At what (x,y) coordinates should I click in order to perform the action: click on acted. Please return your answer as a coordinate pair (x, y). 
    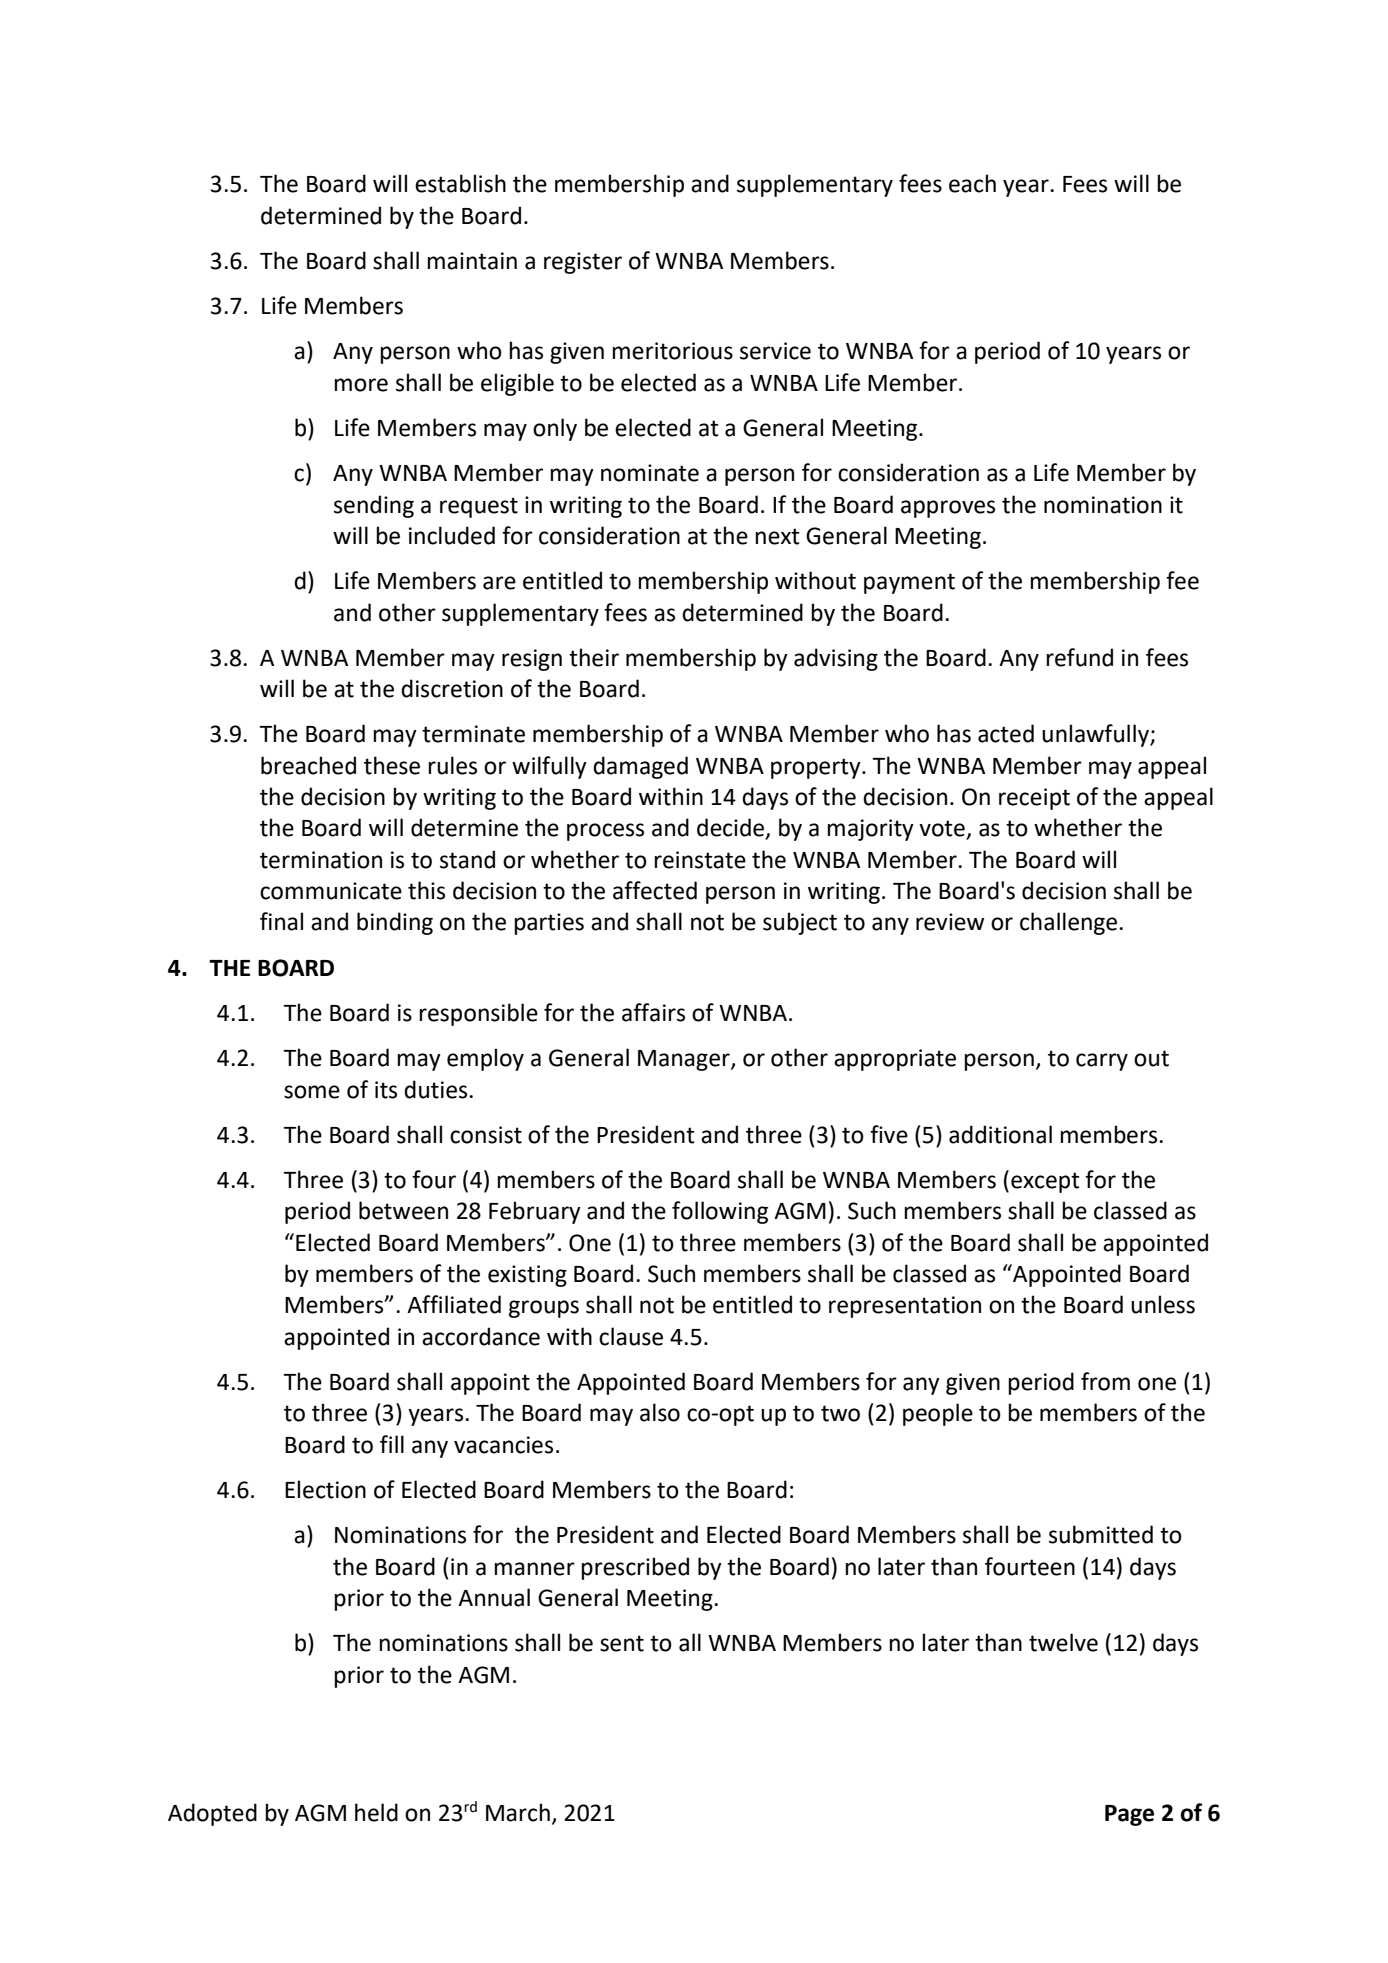
    Looking at the image, I should click on (1006, 733).
